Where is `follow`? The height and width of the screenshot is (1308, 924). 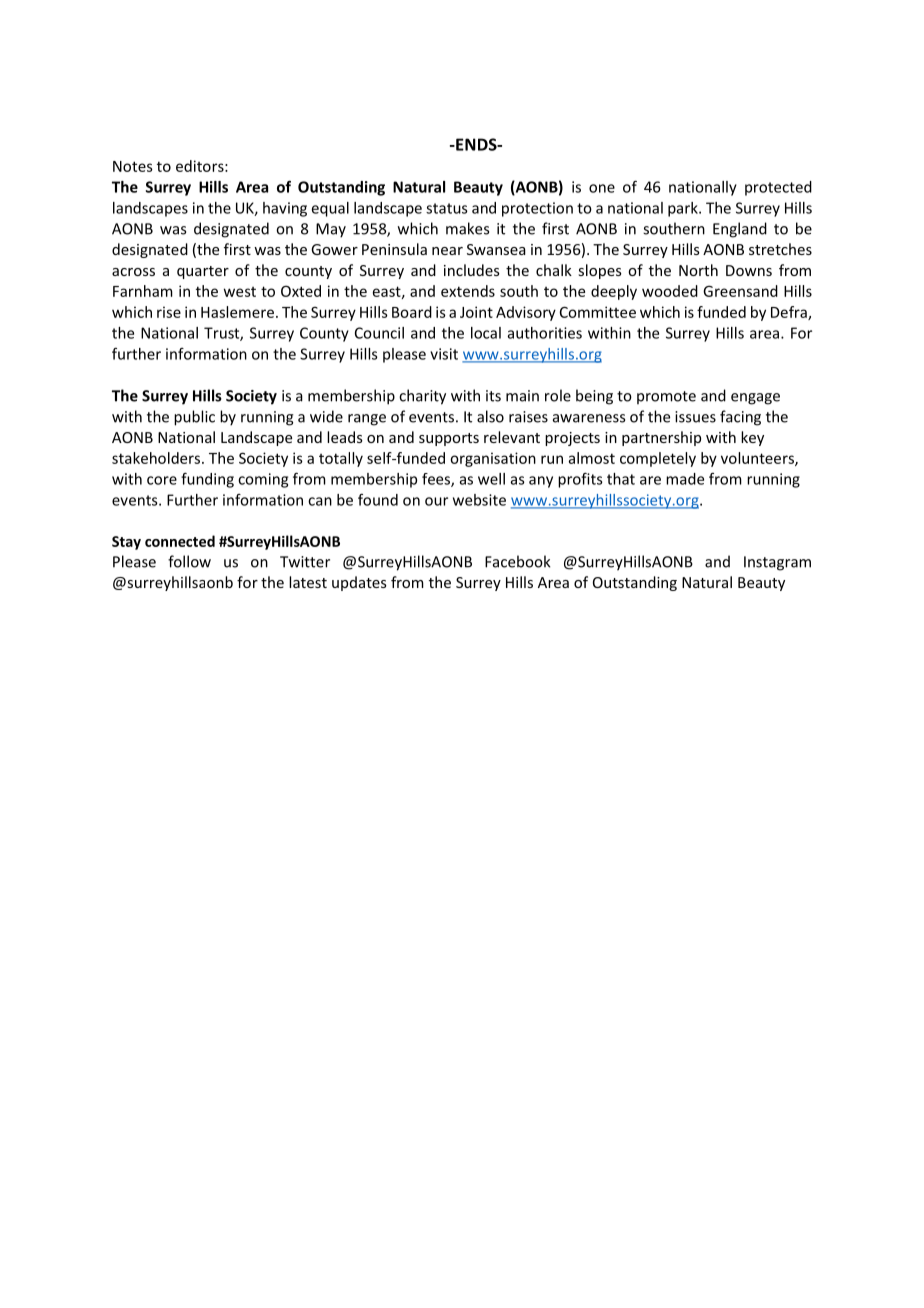
follow is located at coordinates (189, 561).
